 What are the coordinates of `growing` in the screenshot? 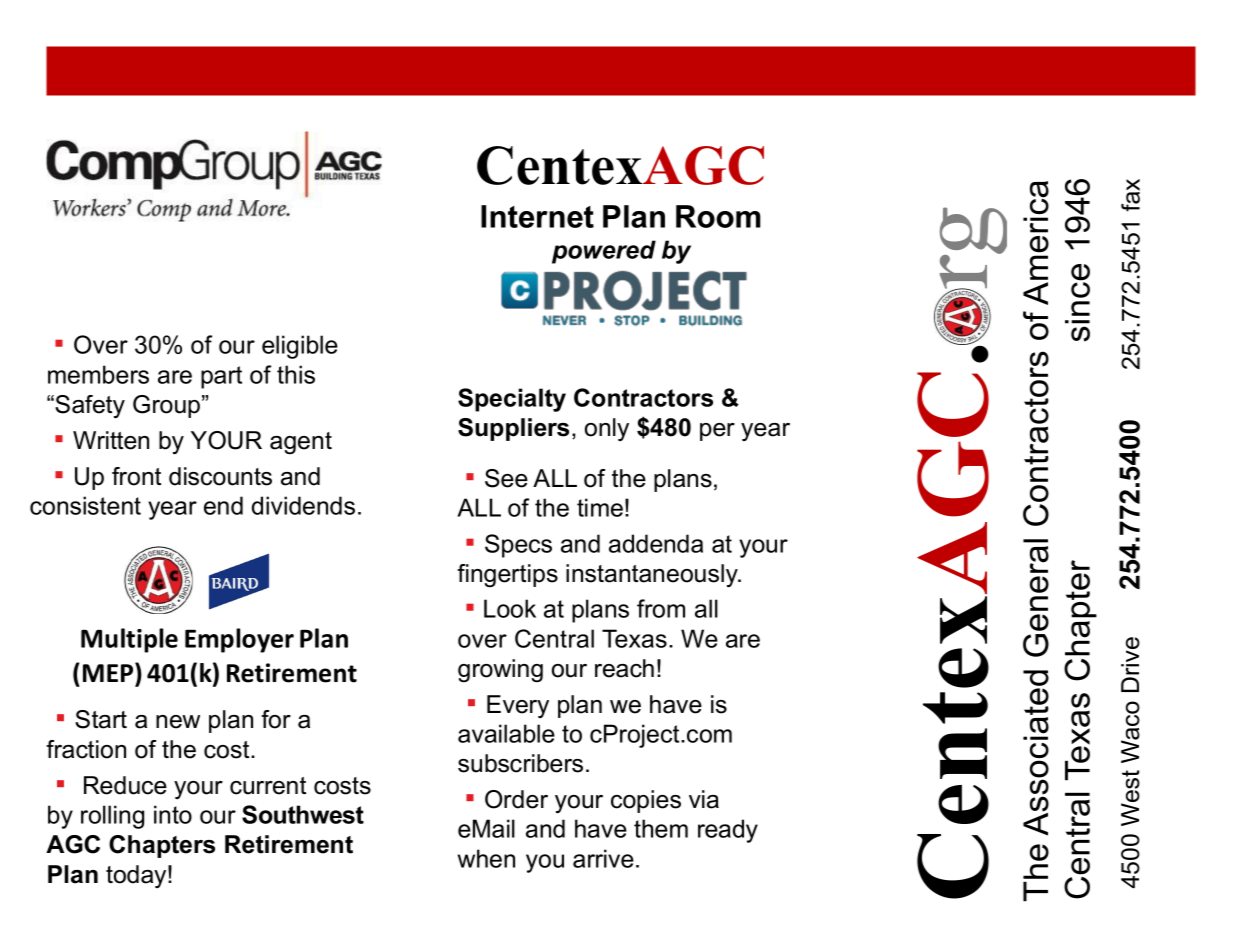 It's located at (500, 671).
